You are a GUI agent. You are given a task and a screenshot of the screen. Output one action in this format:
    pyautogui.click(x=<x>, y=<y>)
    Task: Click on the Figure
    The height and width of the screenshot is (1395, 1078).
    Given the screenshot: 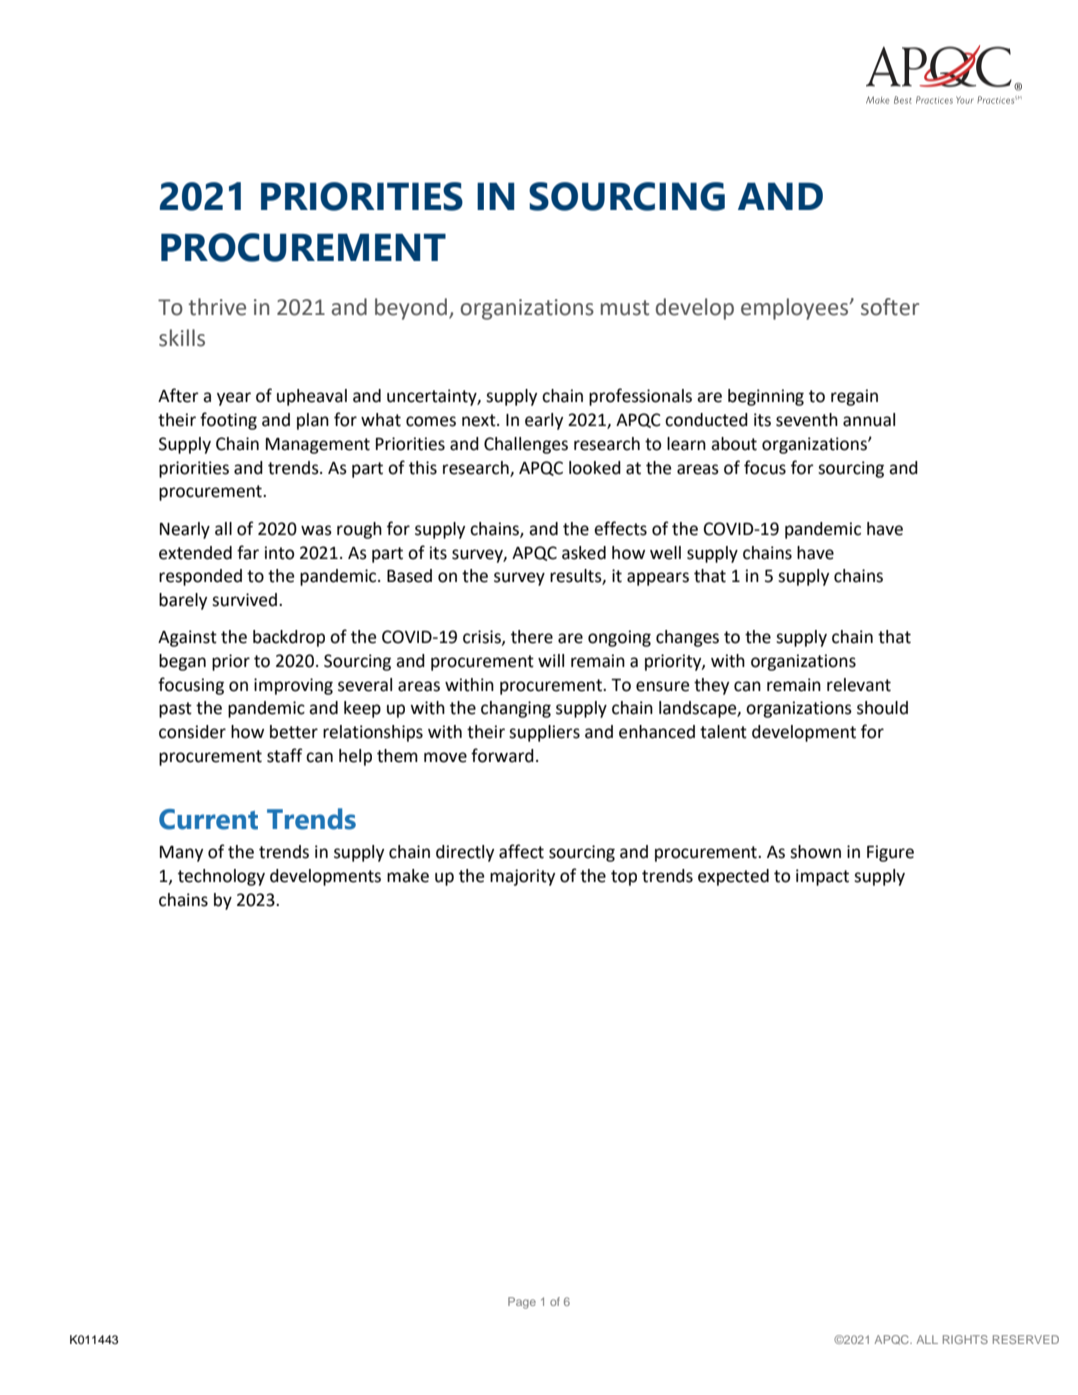 What is the action you would take?
    pyautogui.click(x=890, y=853)
